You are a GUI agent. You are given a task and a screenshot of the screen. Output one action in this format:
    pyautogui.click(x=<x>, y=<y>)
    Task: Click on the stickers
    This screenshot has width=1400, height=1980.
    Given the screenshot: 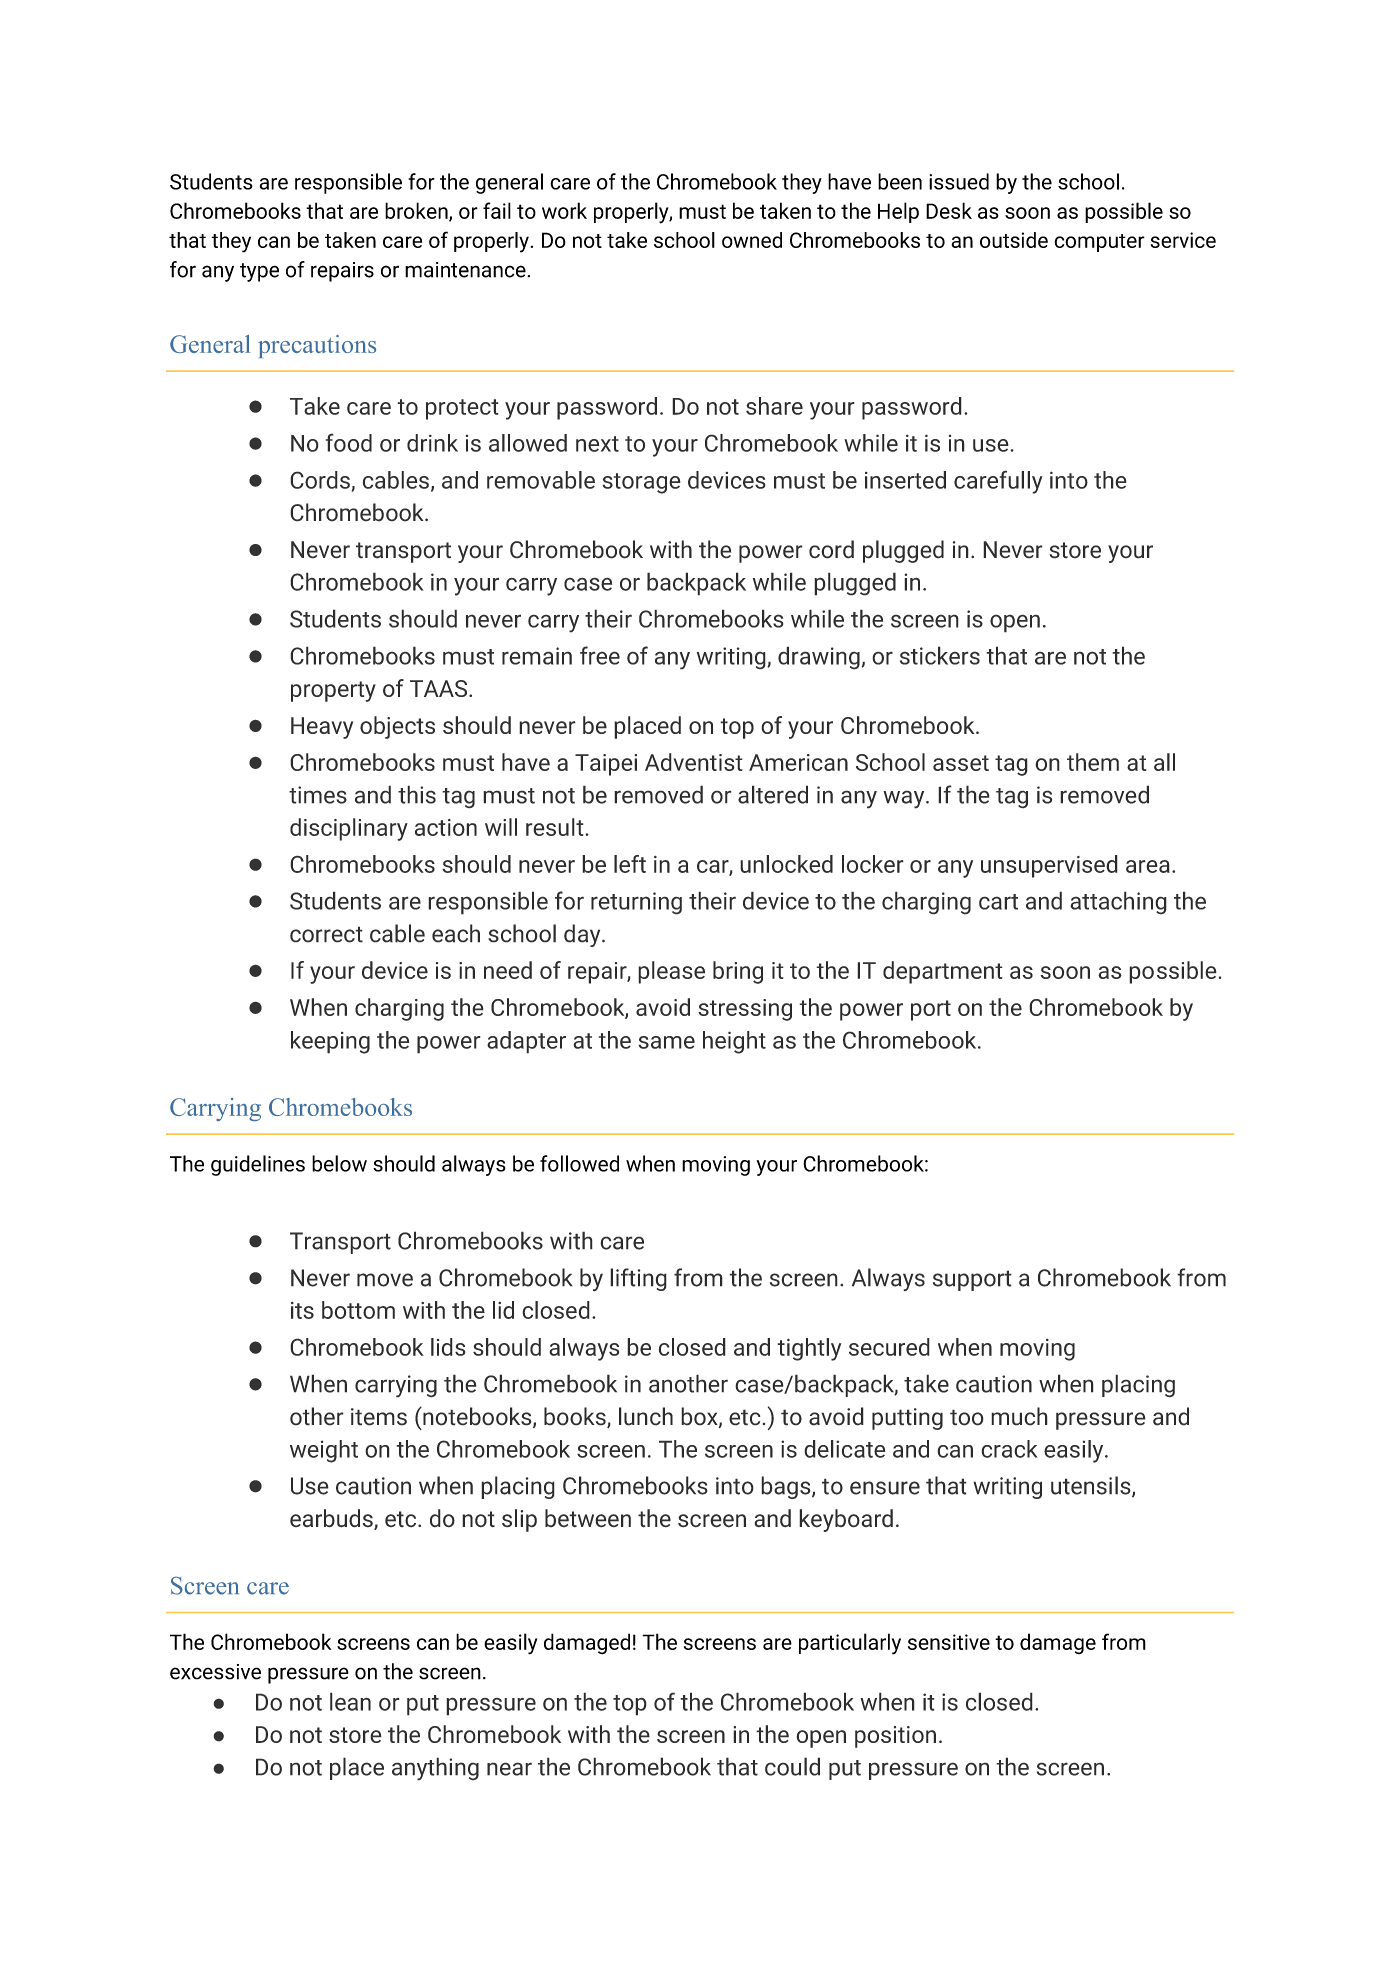 What is the action you would take?
    pyautogui.click(x=940, y=655)
